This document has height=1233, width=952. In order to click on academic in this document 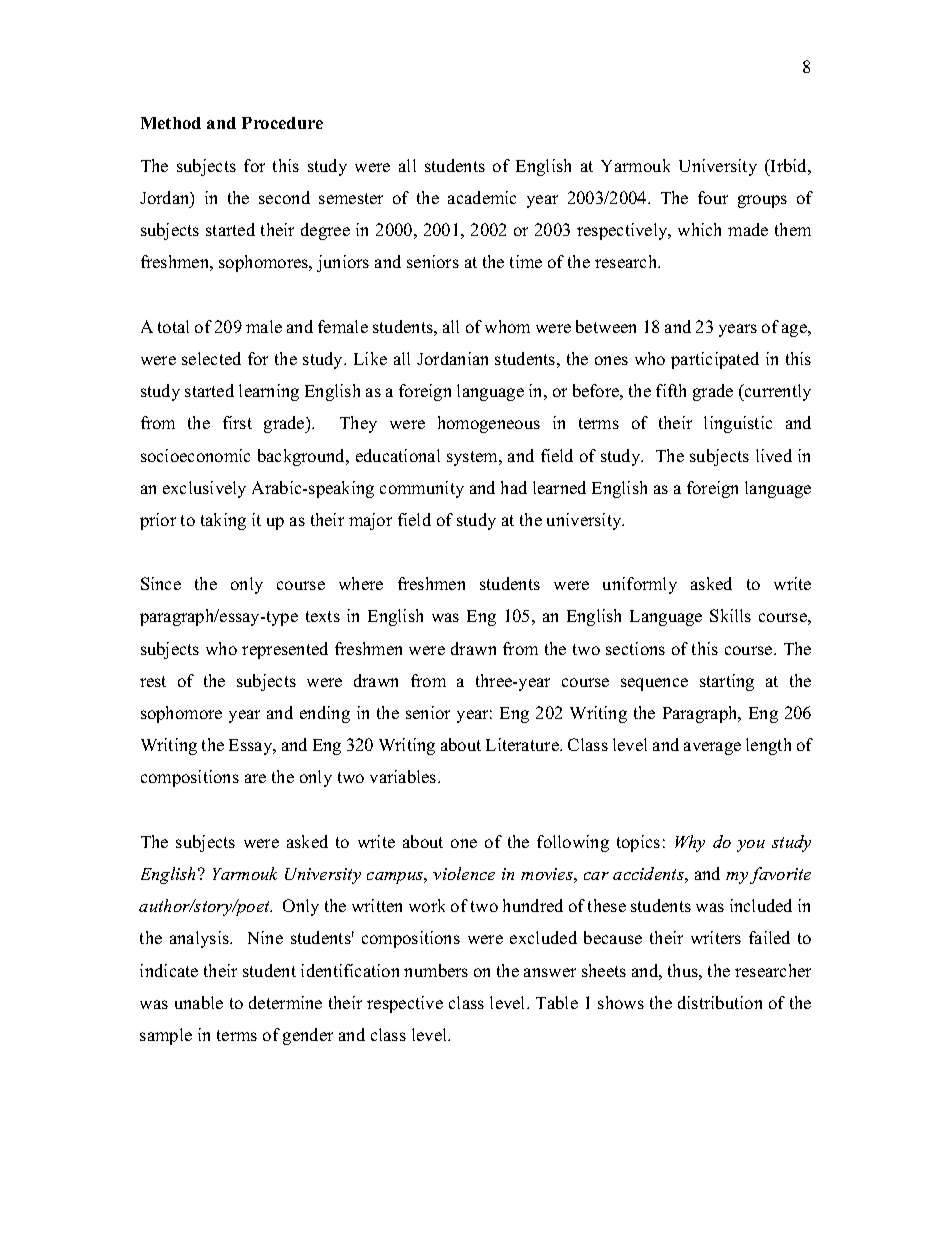, I will do `click(482, 197)`.
